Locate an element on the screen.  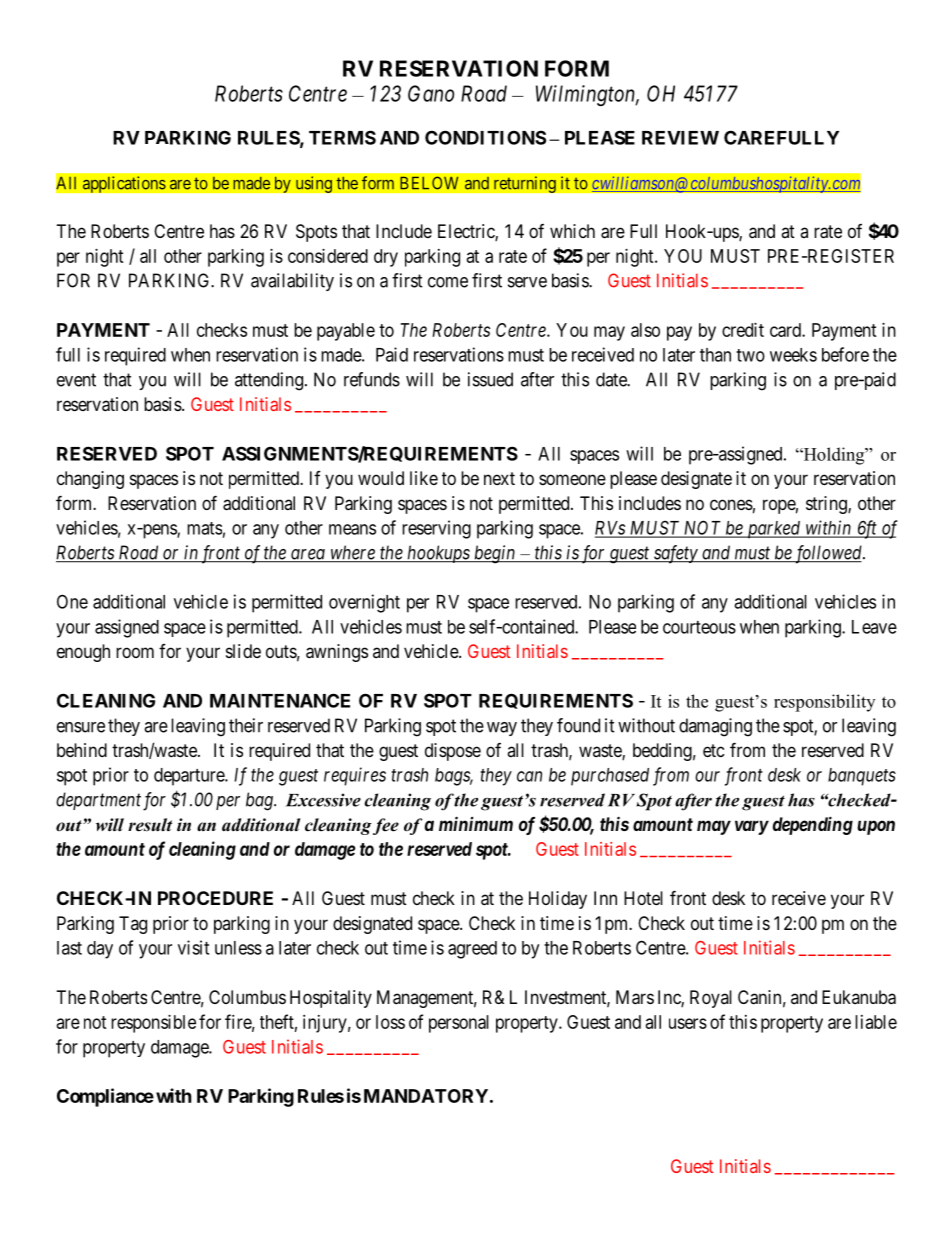
responsible is located at coordinates (153, 1024).
